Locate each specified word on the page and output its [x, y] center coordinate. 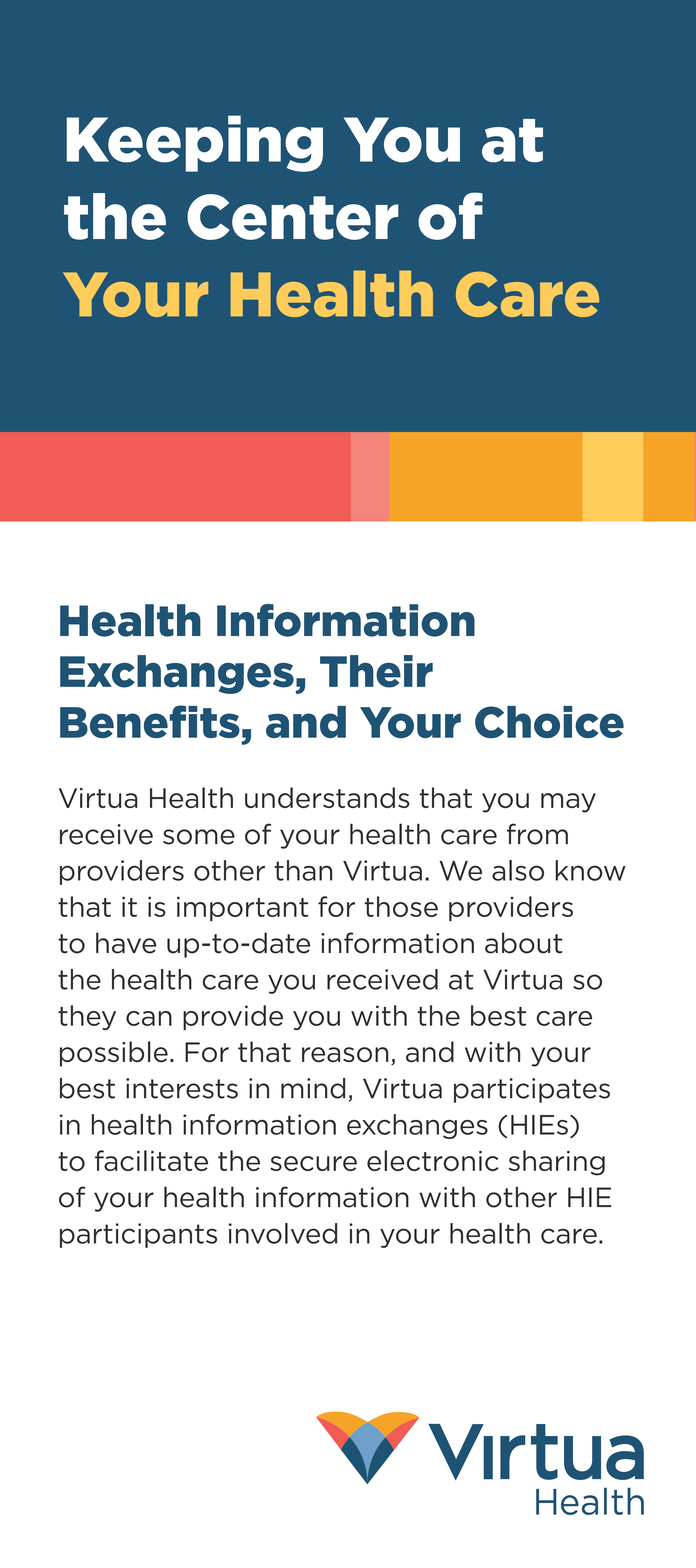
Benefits [150, 721]
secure [313, 1163]
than [303, 870]
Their [376, 671]
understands [327, 797]
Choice [549, 722]
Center [293, 217]
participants [138, 1235]
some [199, 837]
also [518, 870]
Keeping [194, 143]
